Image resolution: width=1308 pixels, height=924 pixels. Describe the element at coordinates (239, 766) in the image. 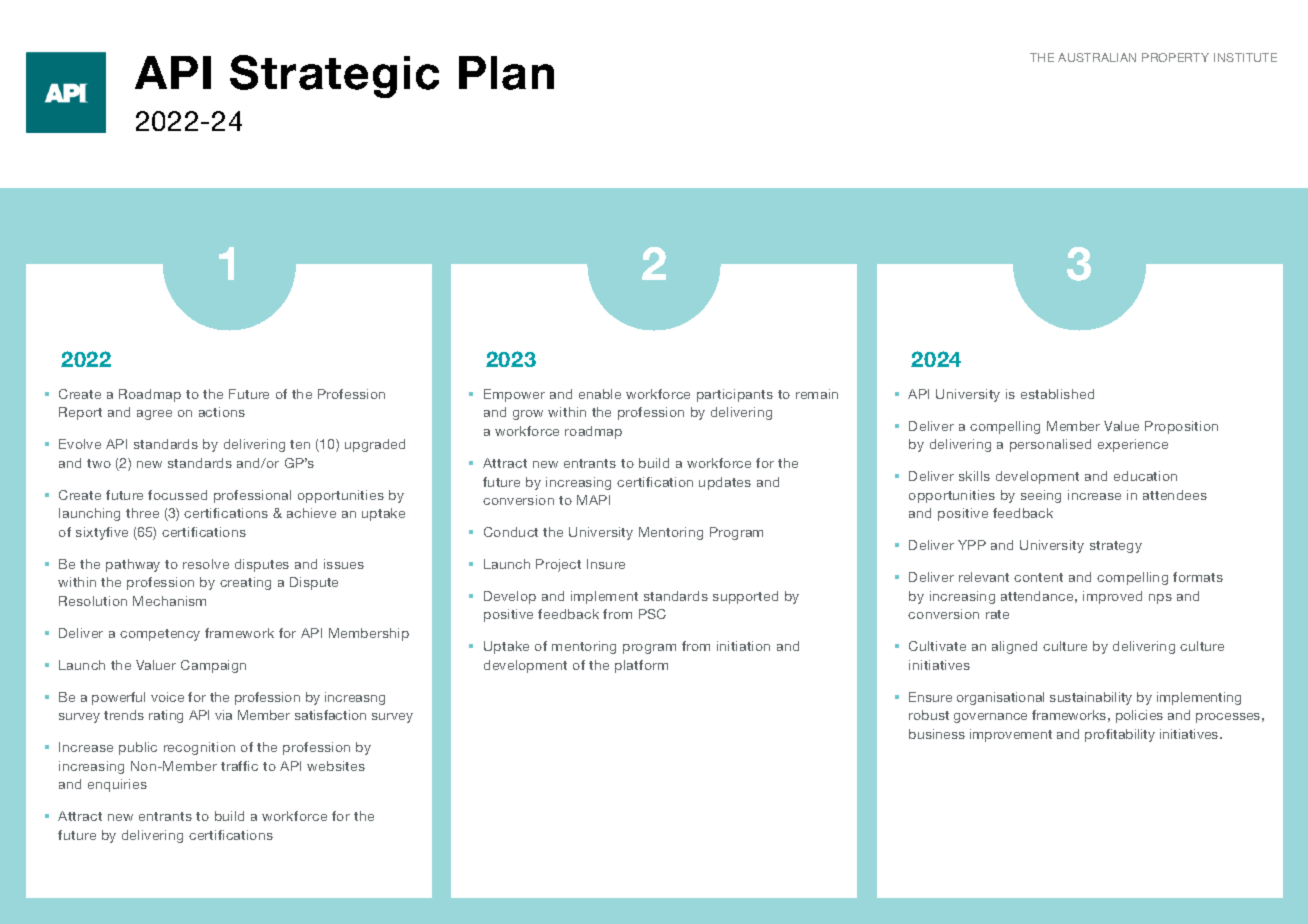

I see `traffic` at that location.
